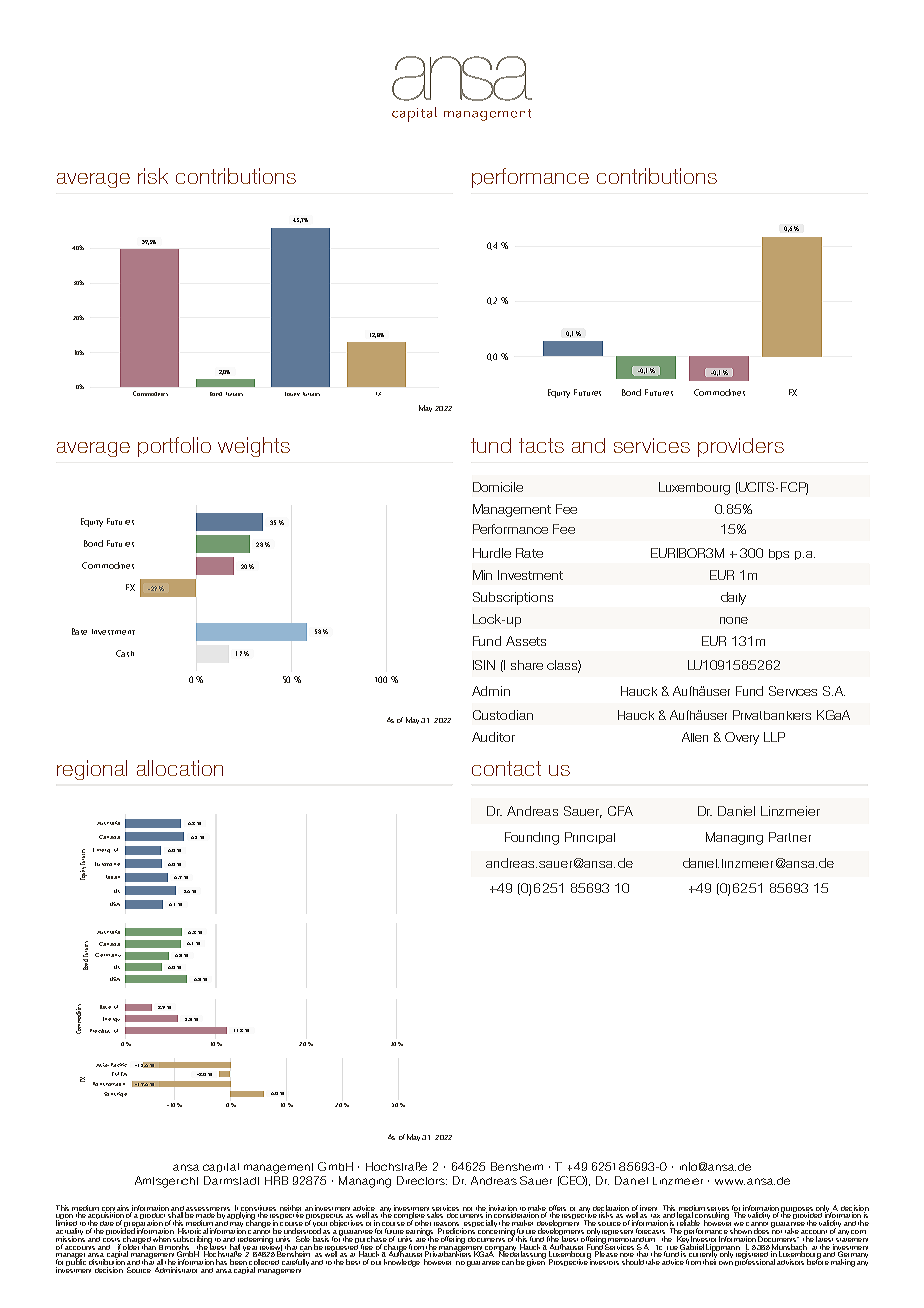 The image size is (924, 1308). I want to click on Domicile, so click(498, 487).
